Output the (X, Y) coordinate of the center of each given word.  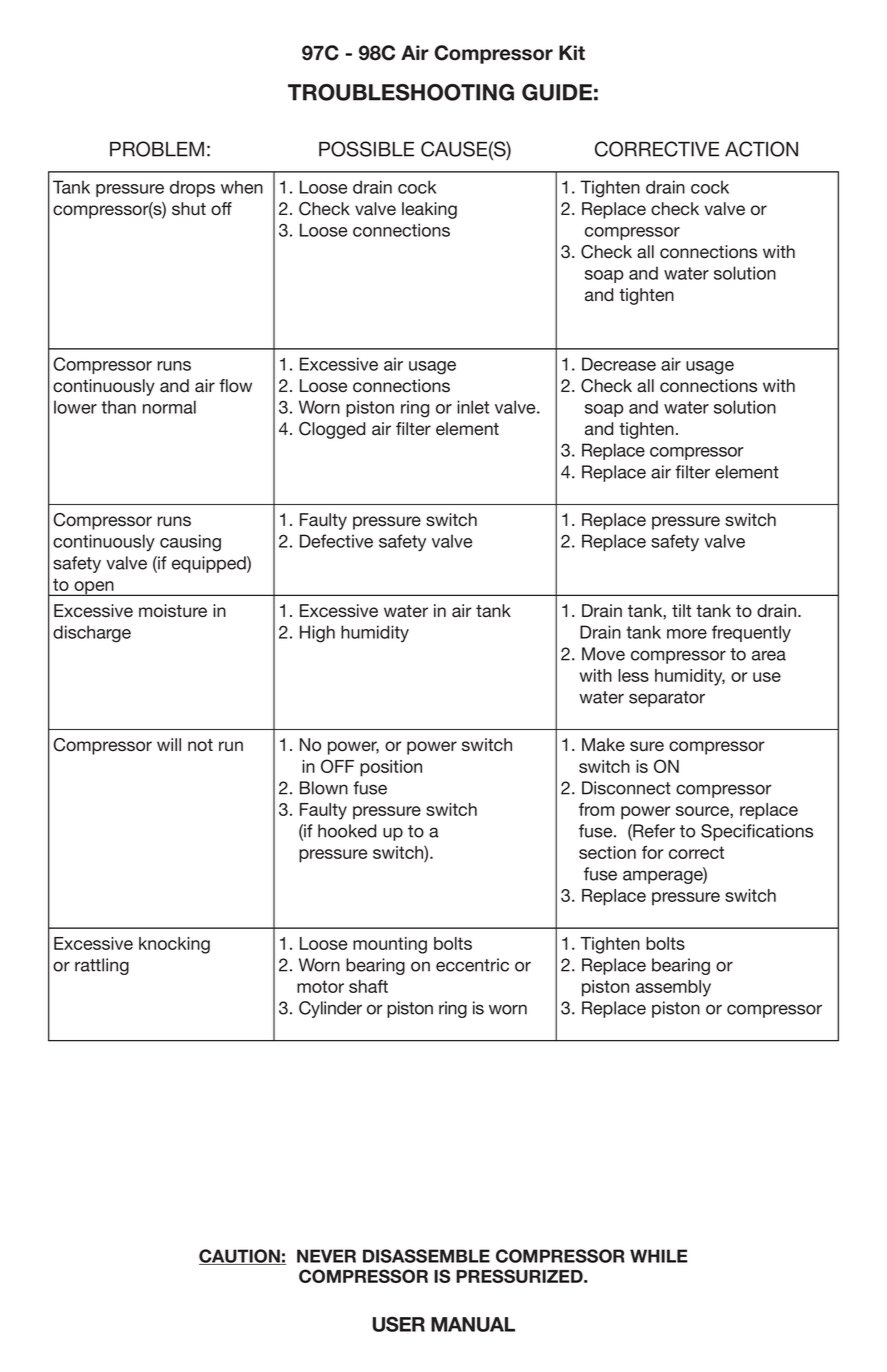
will (169, 744)
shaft (368, 986)
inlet (473, 407)
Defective (336, 541)
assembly (673, 988)
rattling (102, 966)
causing (190, 543)
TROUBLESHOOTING (401, 92)
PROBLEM (157, 149)
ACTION (761, 149)
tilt (681, 610)
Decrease (619, 364)
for (652, 852)
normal (169, 407)
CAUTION (240, 1257)
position (391, 768)
